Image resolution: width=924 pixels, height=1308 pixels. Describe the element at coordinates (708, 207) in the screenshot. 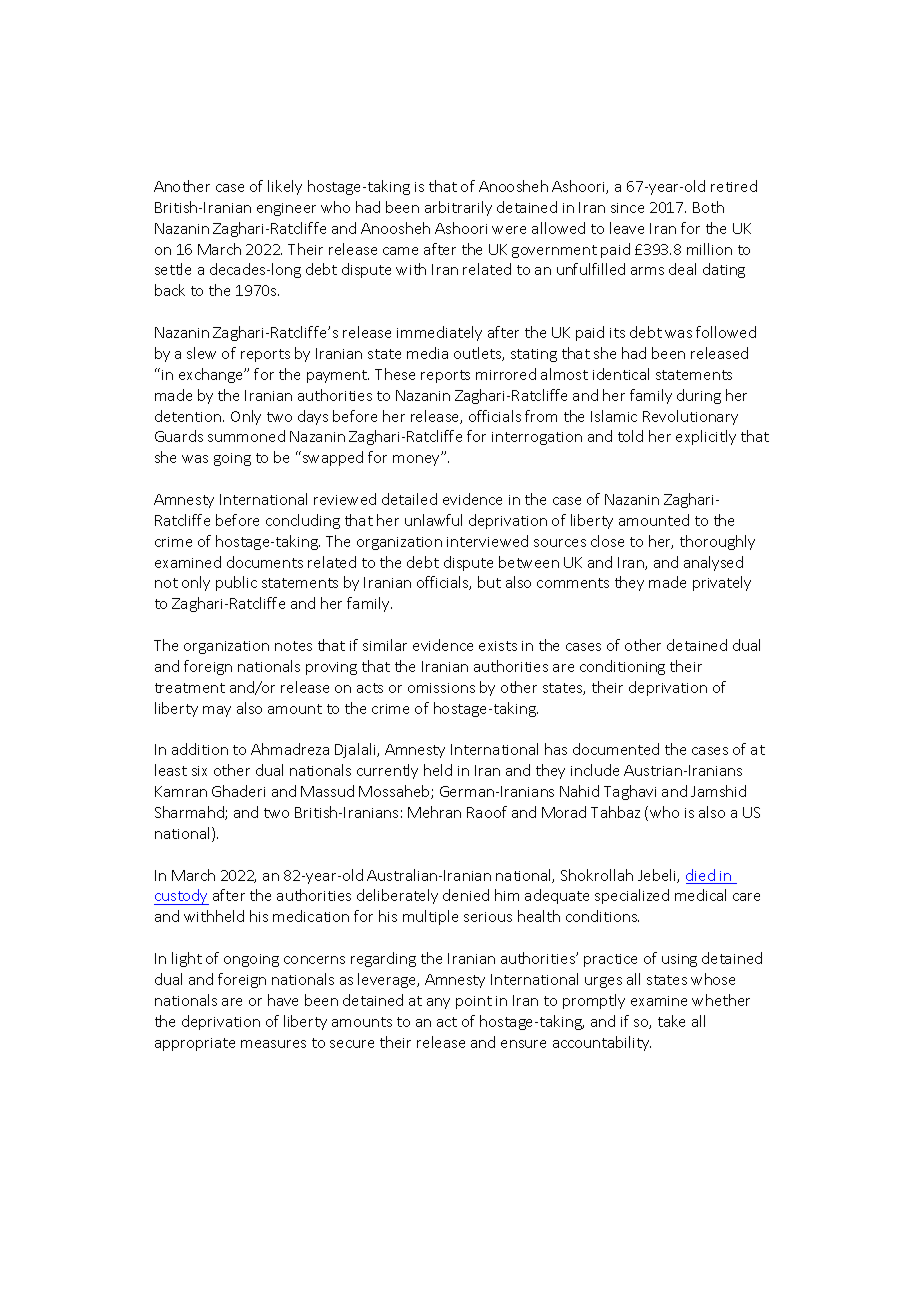

I see `Both` at that location.
